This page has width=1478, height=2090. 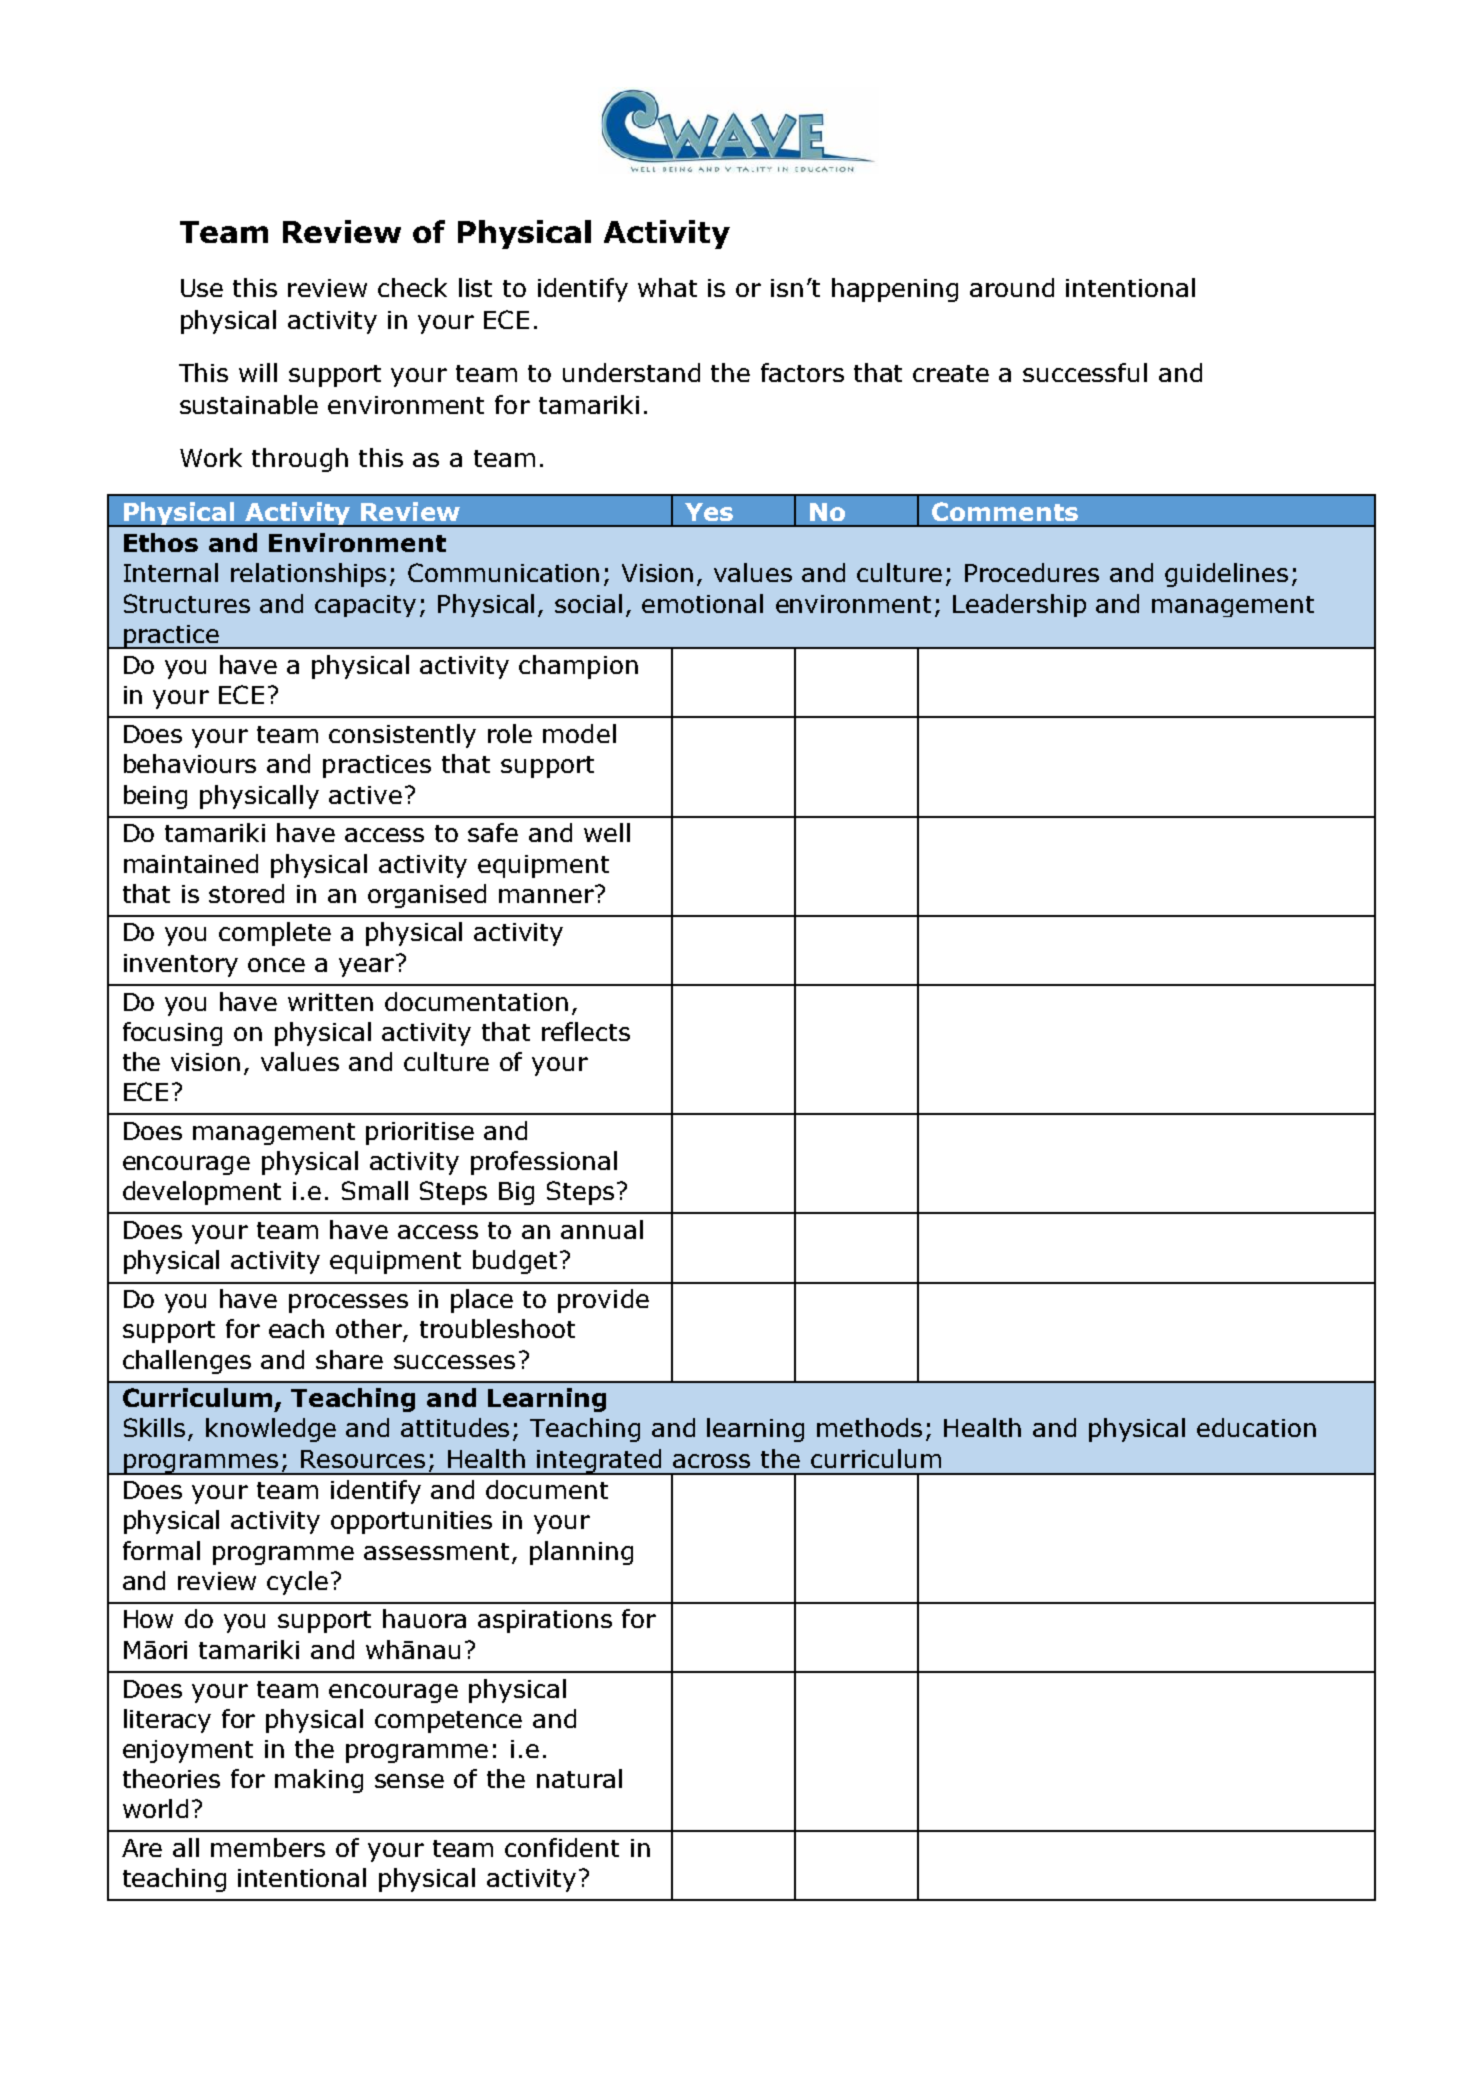 I want to click on successful, so click(x=1085, y=372).
